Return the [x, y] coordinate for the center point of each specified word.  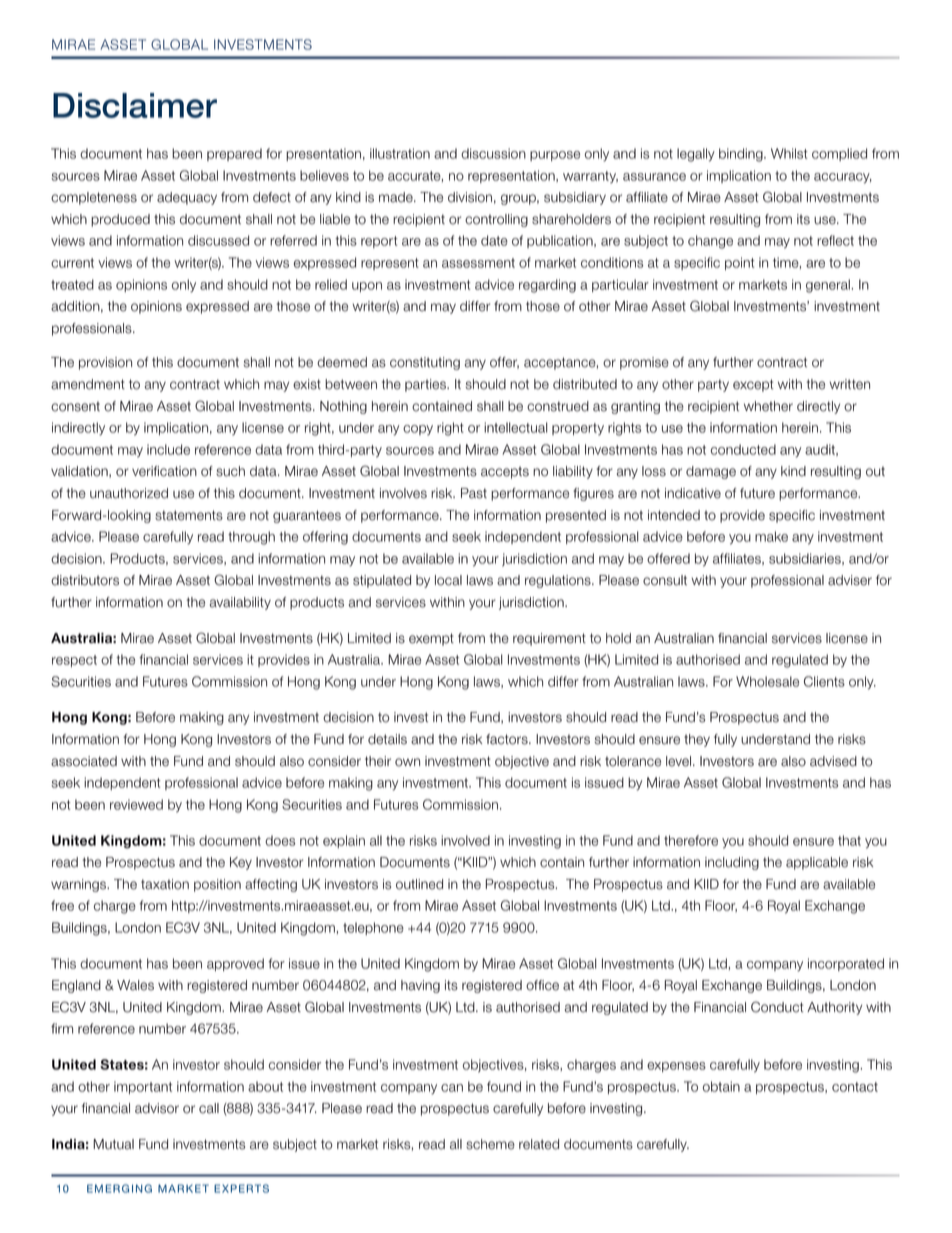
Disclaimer [135, 105]
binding [742, 155]
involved [465, 840]
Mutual [113, 1144]
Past [474, 493]
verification [164, 471]
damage [711, 472]
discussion [493, 153]
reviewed [136, 804]
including [732, 863]
